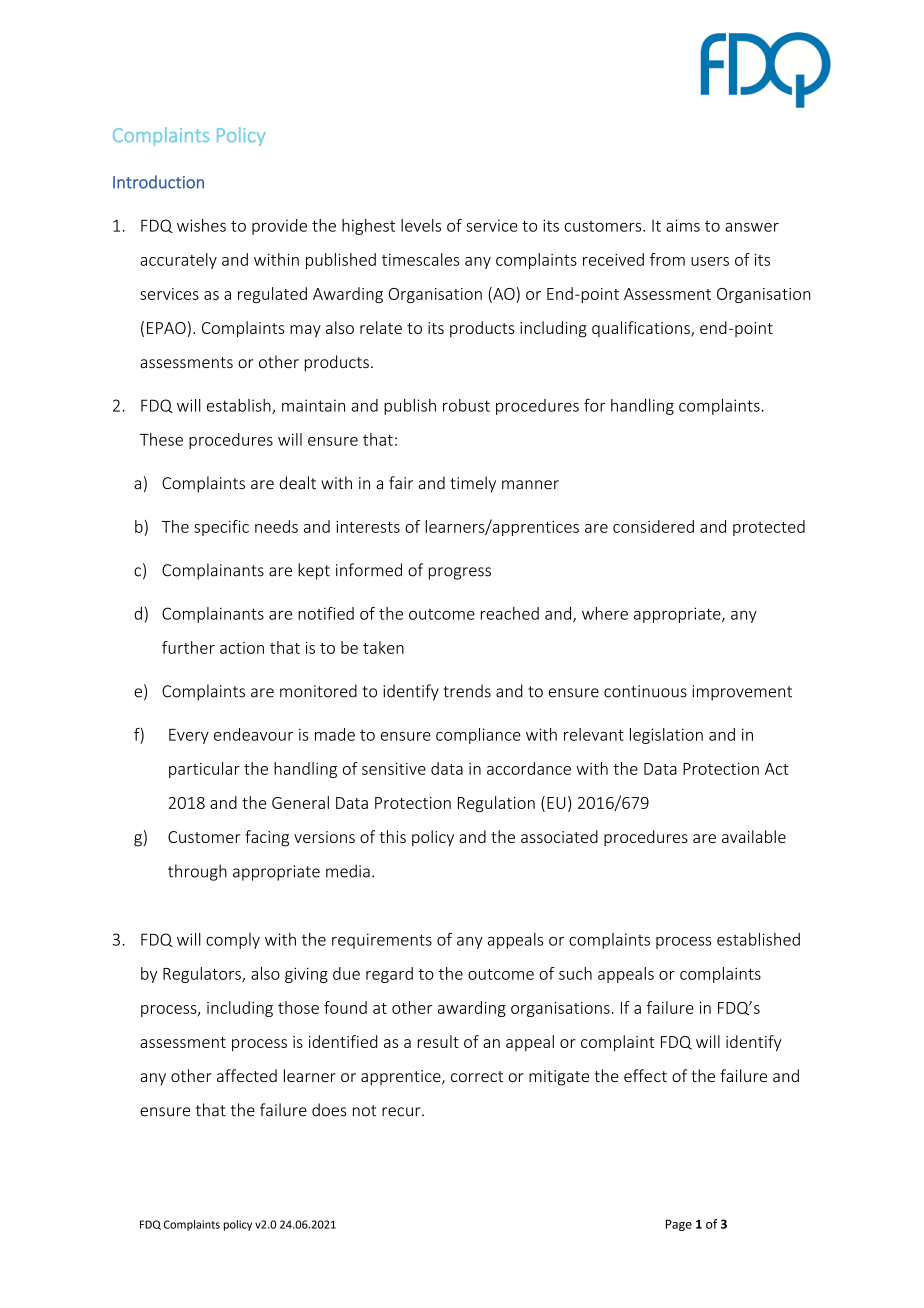  What do you see at coordinates (402, 1112) in the image?
I see `recur` at bounding box center [402, 1112].
